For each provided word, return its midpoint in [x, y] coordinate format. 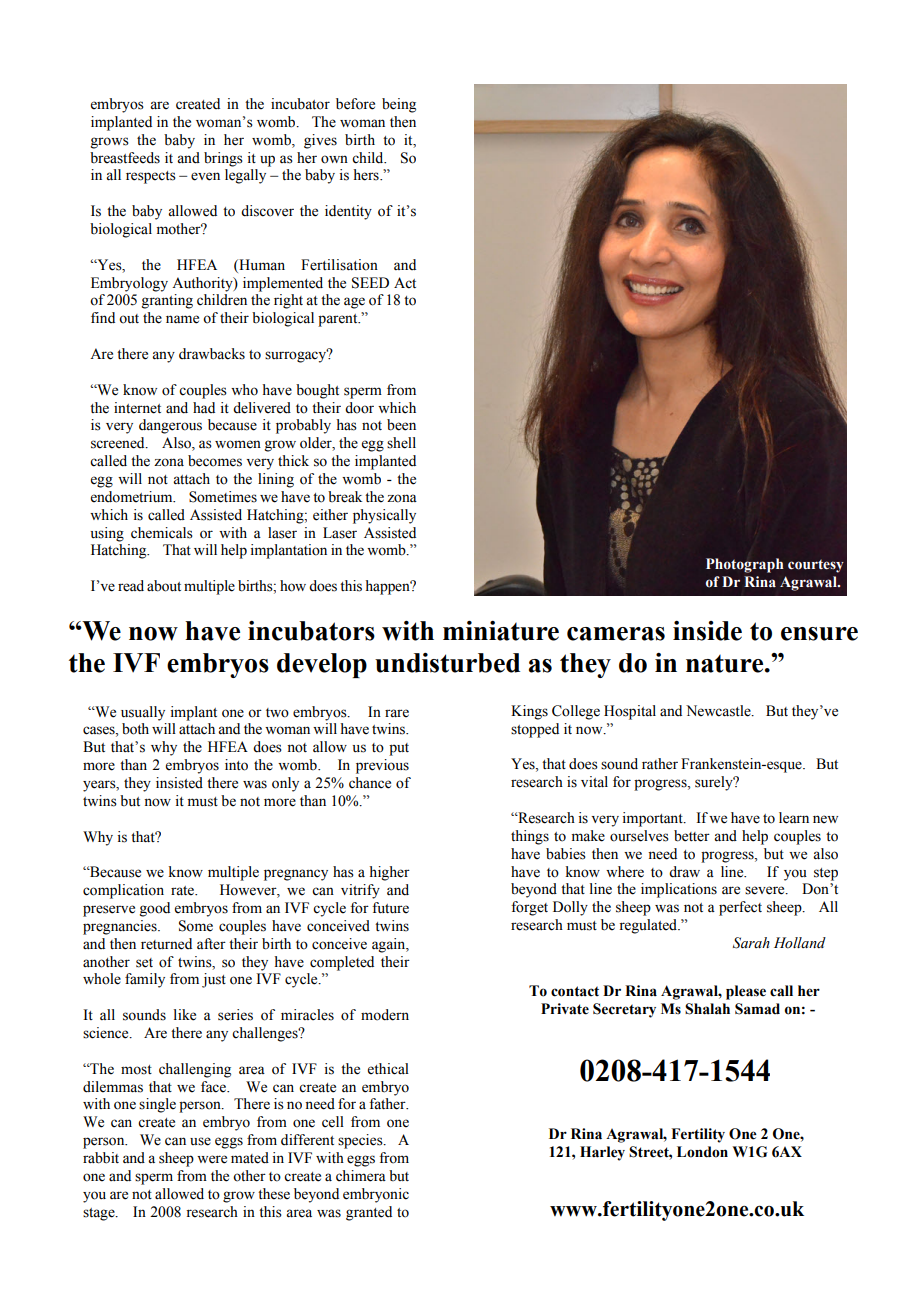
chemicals [162, 533]
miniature [501, 631]
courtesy [816, 566]
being [399, 105]
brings [223, 159]
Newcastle [719, 711]
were [212, 1159]
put [399, 749]
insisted [179, 783]
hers [367, 175]
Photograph [745, 565]
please [746, 992]
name [182, 319]
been [401, 425]
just [214, 980]
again [390, 945]
